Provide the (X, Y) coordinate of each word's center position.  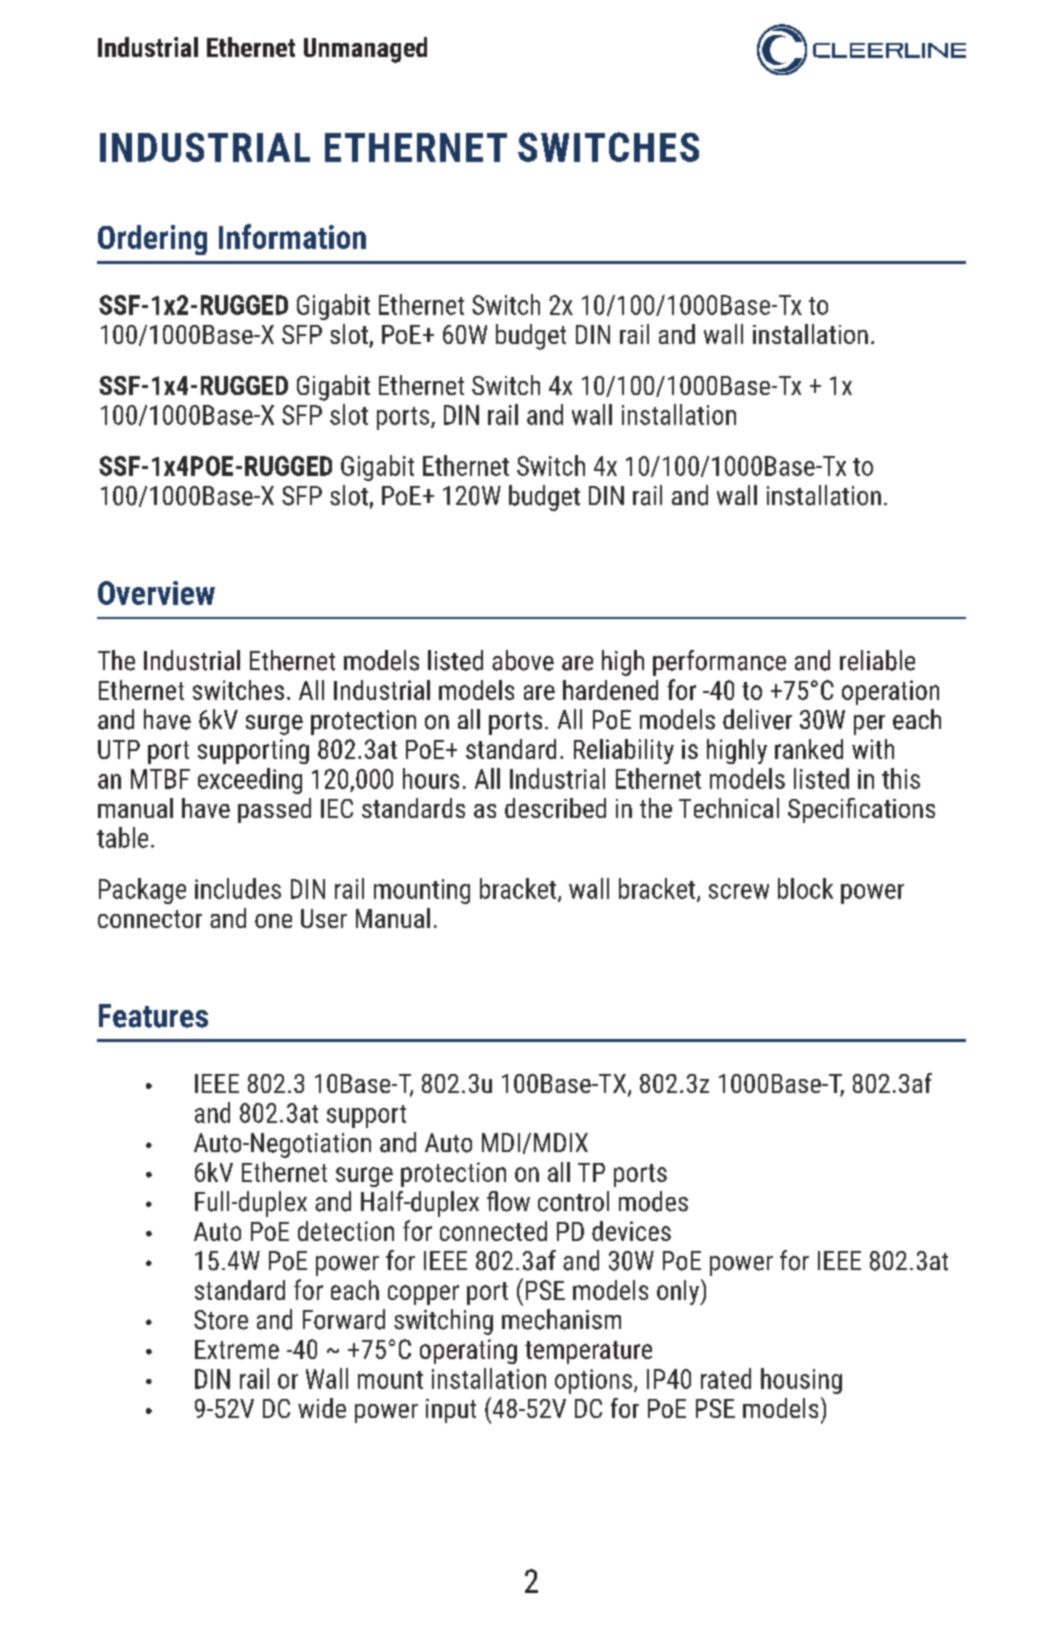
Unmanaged (365, 50)
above (523, 660)
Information (292, 236)
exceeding (250, 781)
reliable (877, 660)
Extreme (237, 1349)
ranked (809, 749)
